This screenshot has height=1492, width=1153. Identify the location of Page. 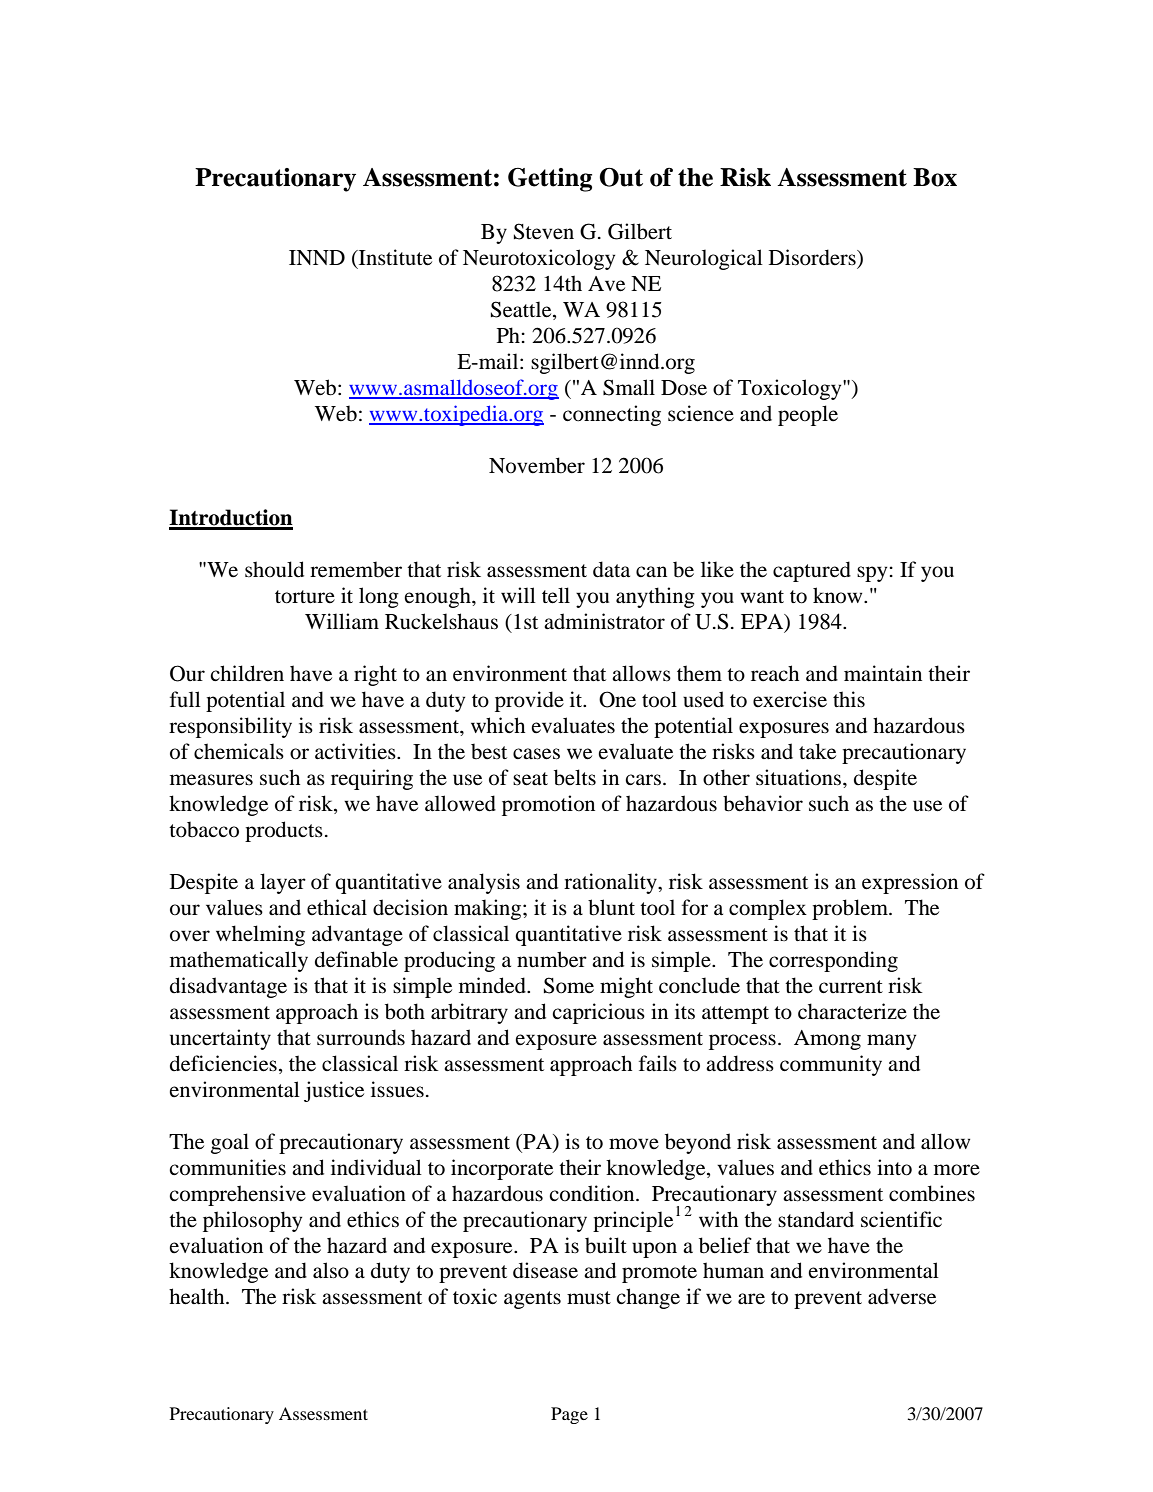
(569, 1415).
